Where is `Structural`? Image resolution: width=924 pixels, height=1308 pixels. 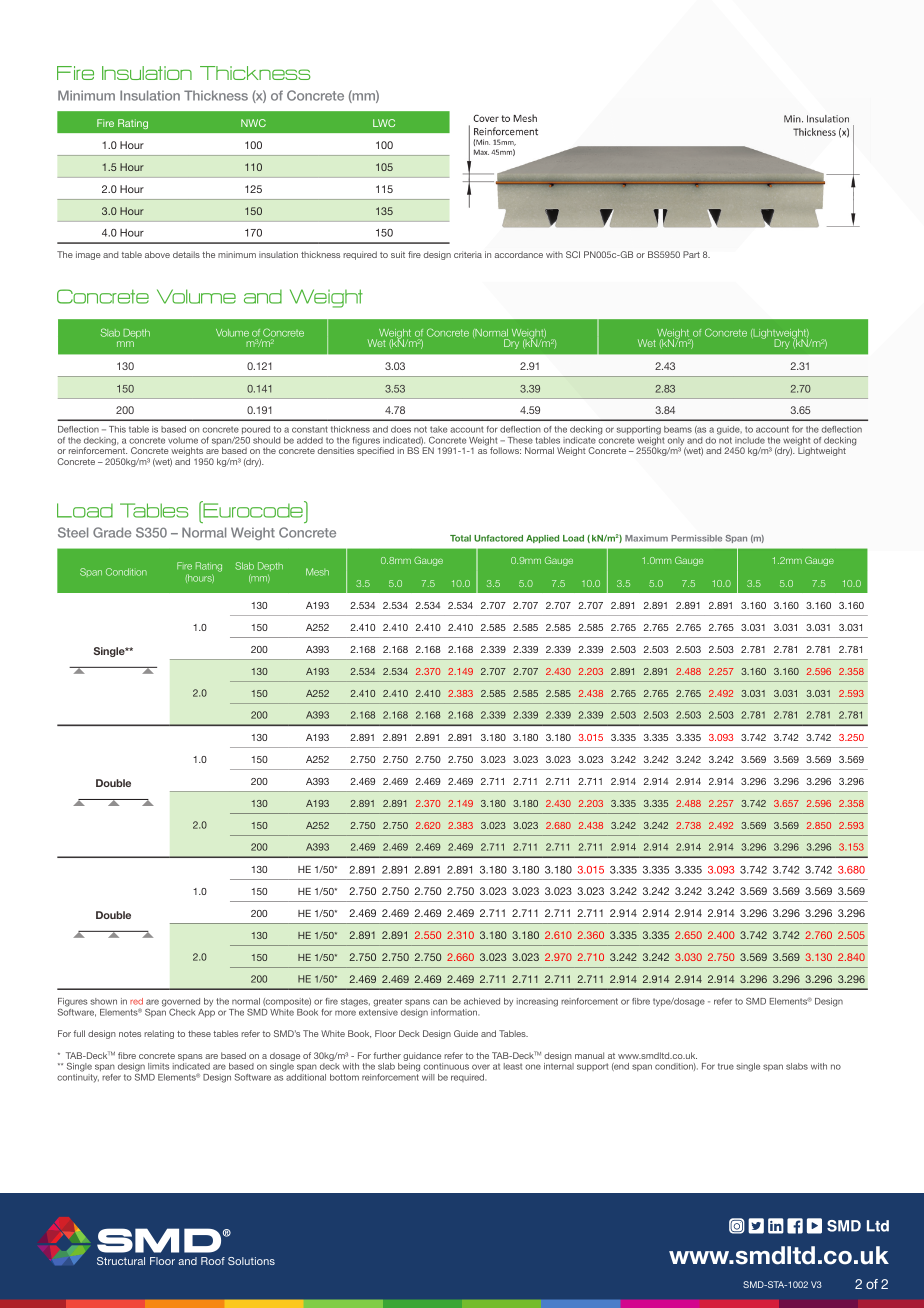 Structural is located at coordinates (121, 1261).
